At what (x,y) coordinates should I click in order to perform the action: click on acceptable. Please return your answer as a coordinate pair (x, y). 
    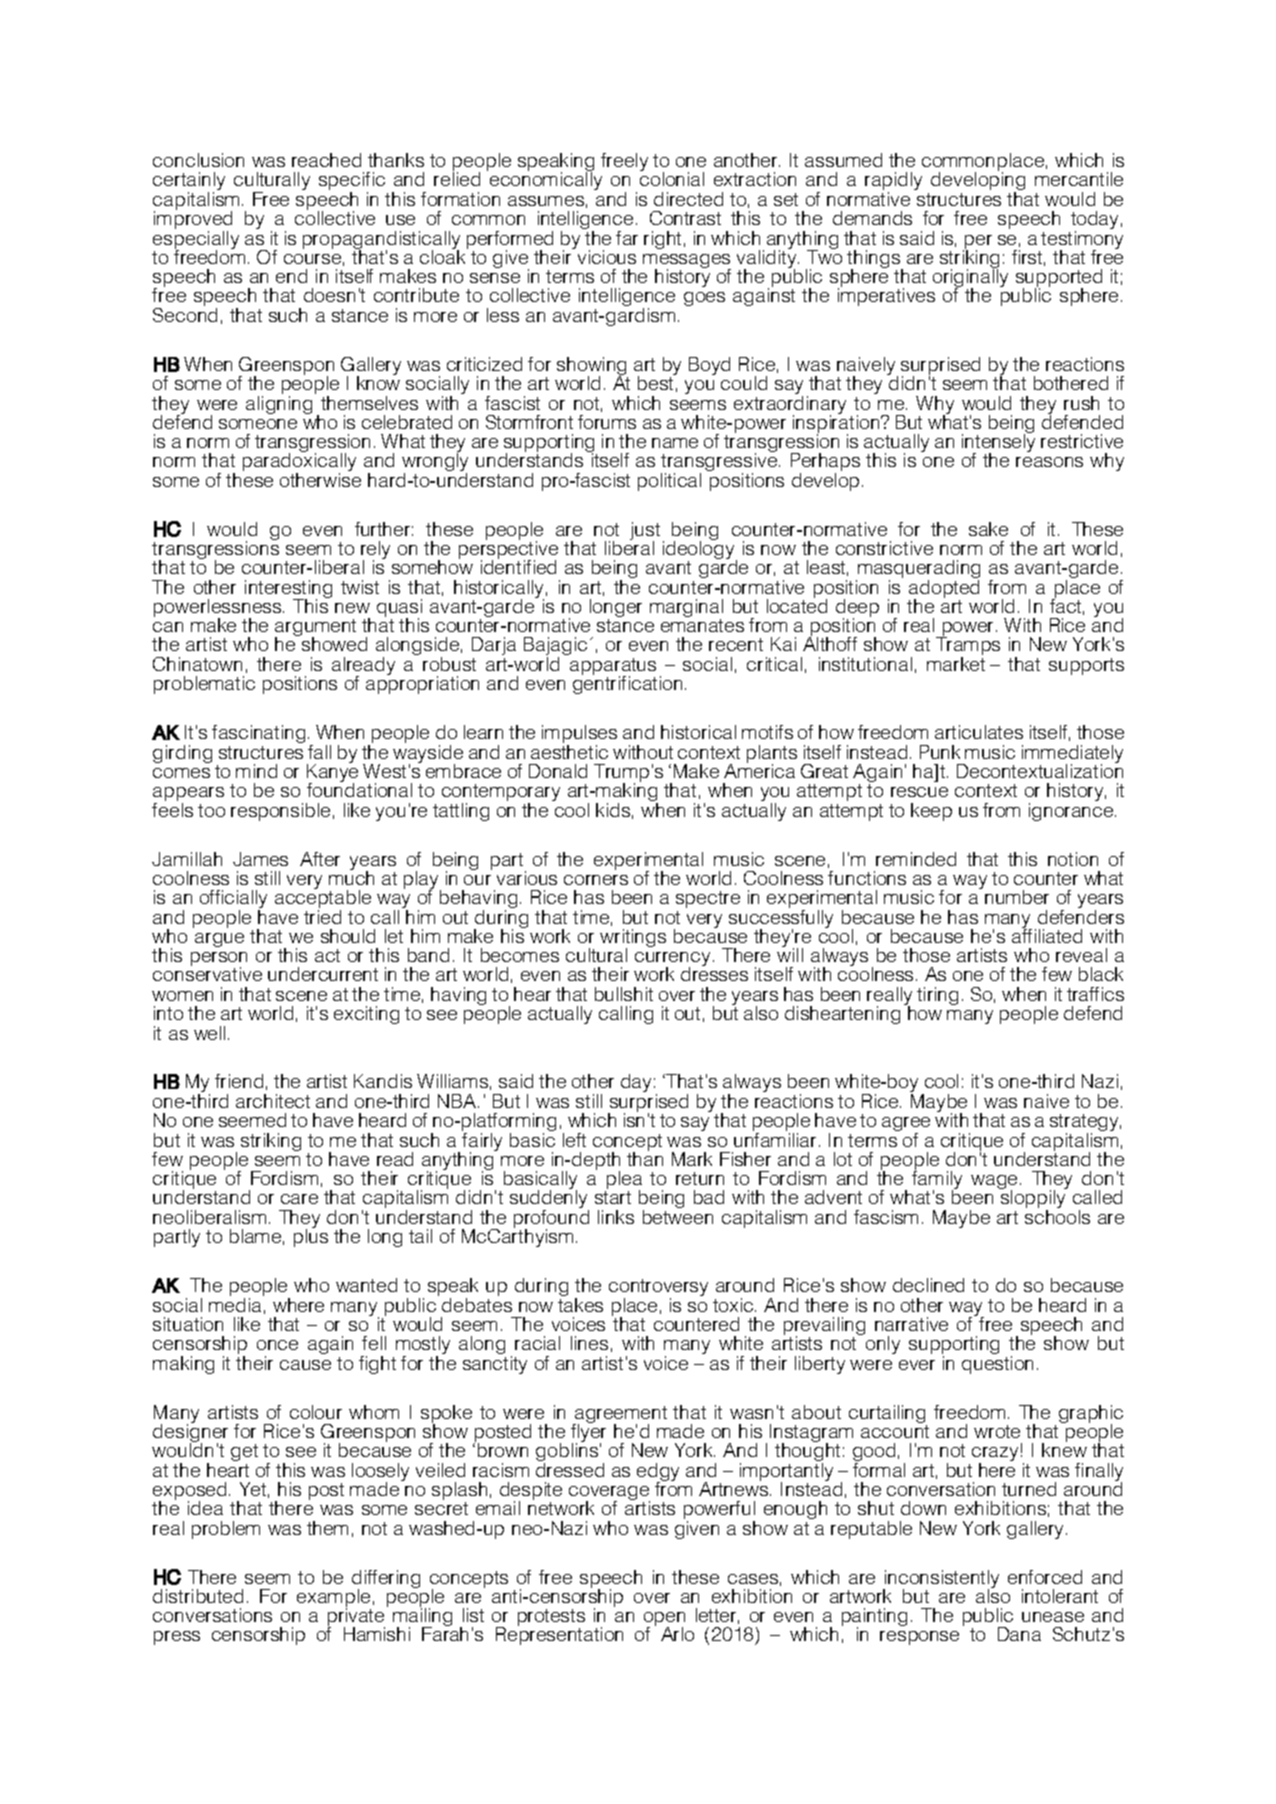
    Looking at the image, I should click on (323, 899).
